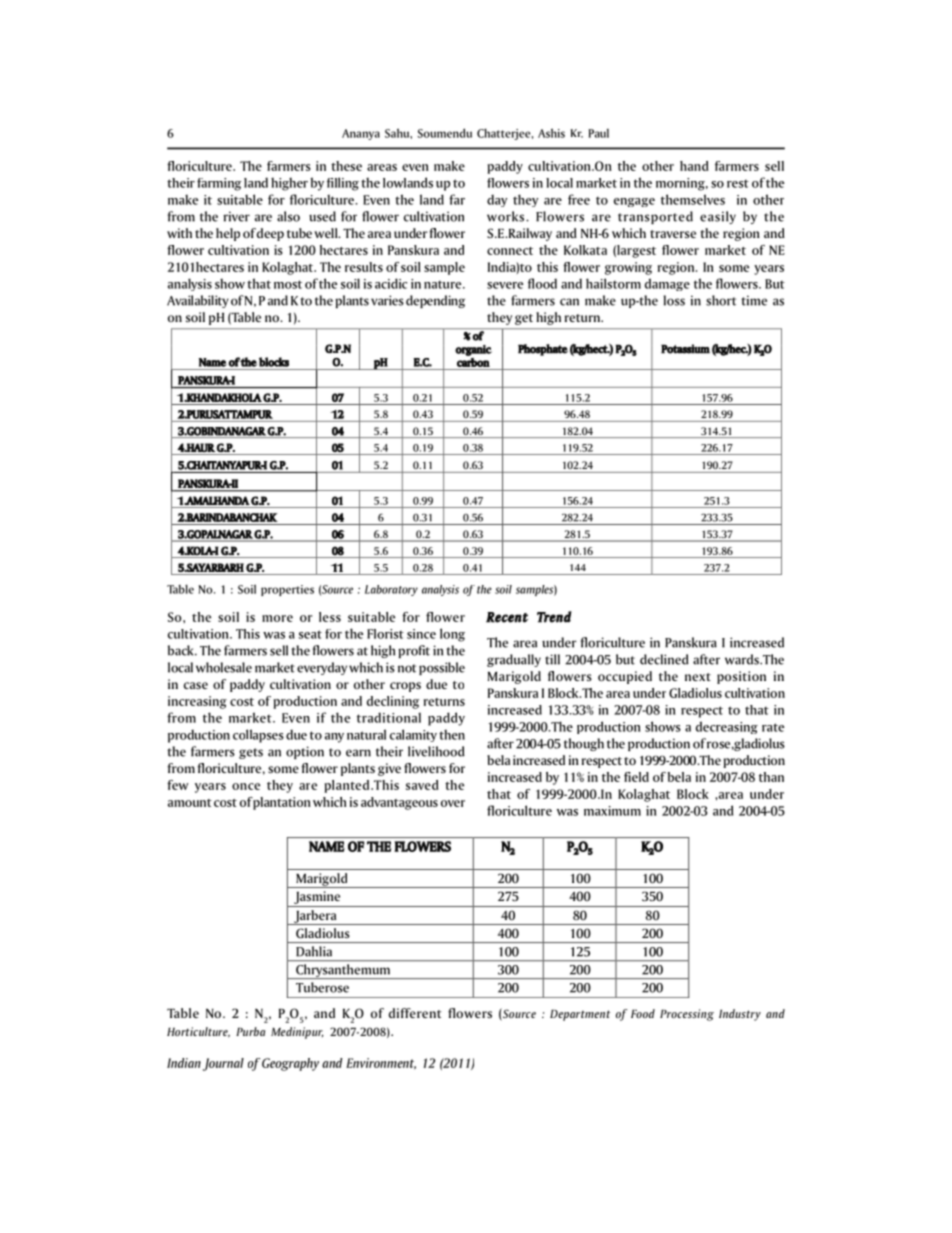  I want to click on rest, so click(738, 184).
